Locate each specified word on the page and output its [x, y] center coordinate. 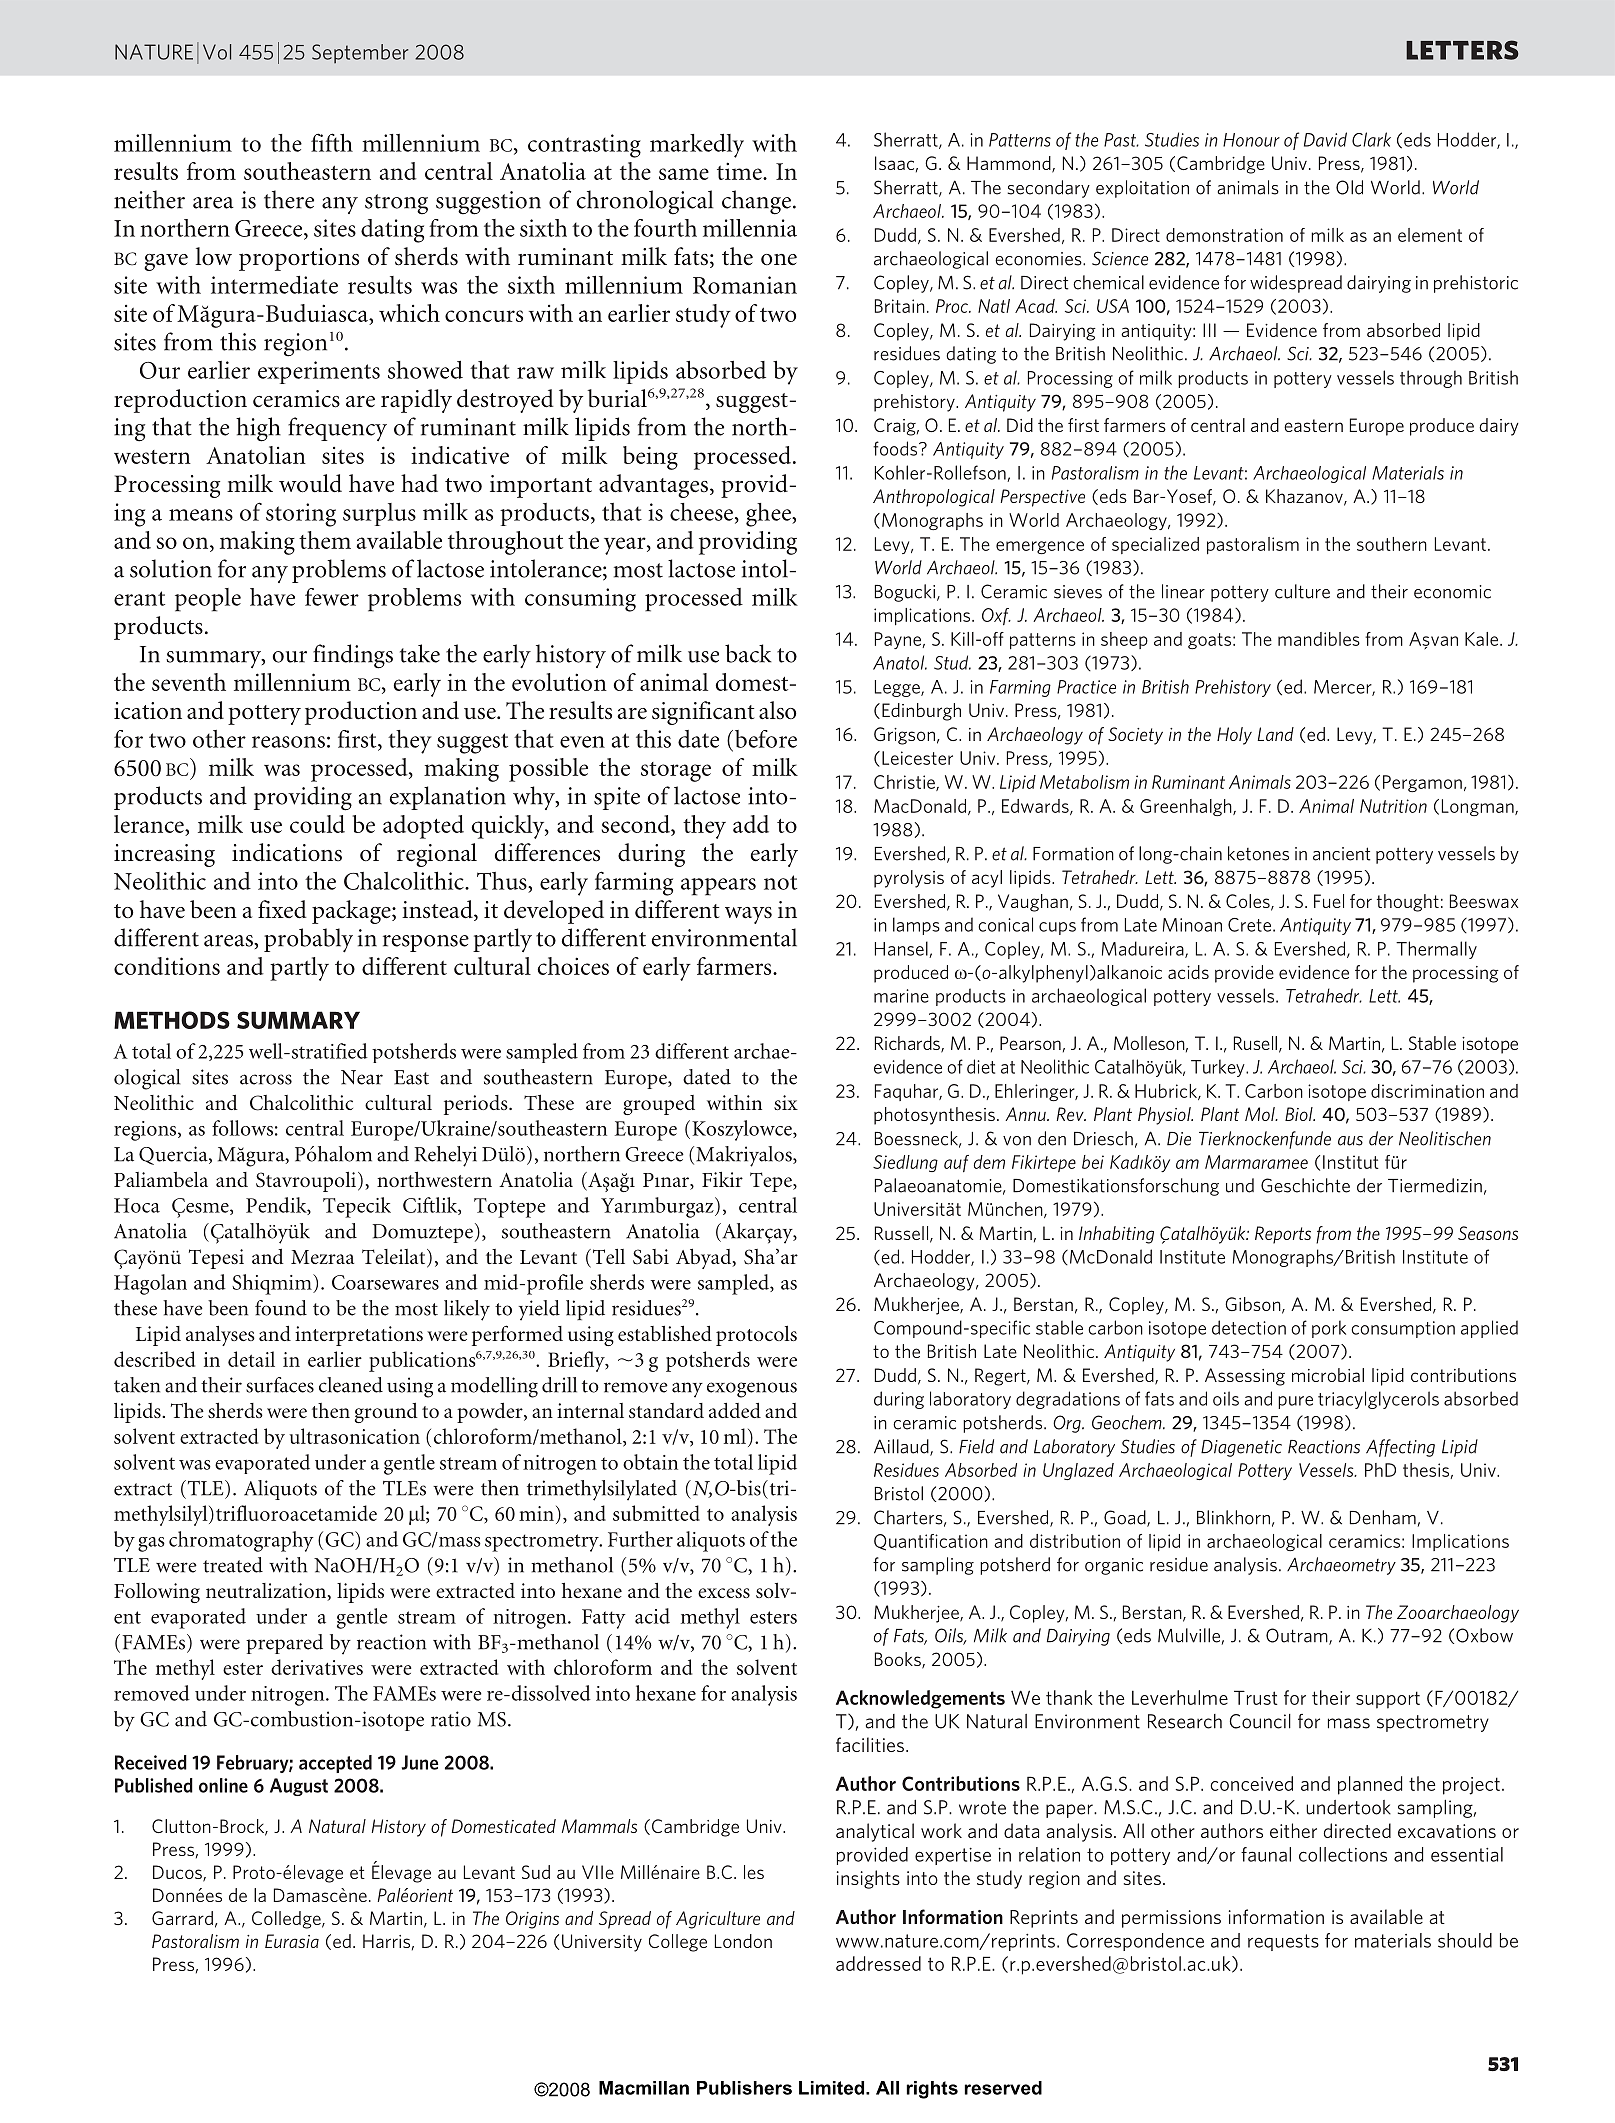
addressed [878, 1963]
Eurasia [292, 1941]
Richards [908, 1044]
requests [1283, 1942]
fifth [332, 142]
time [740, 171]
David [1325, 139]
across [266, 1079]
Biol [1300, 1114]
